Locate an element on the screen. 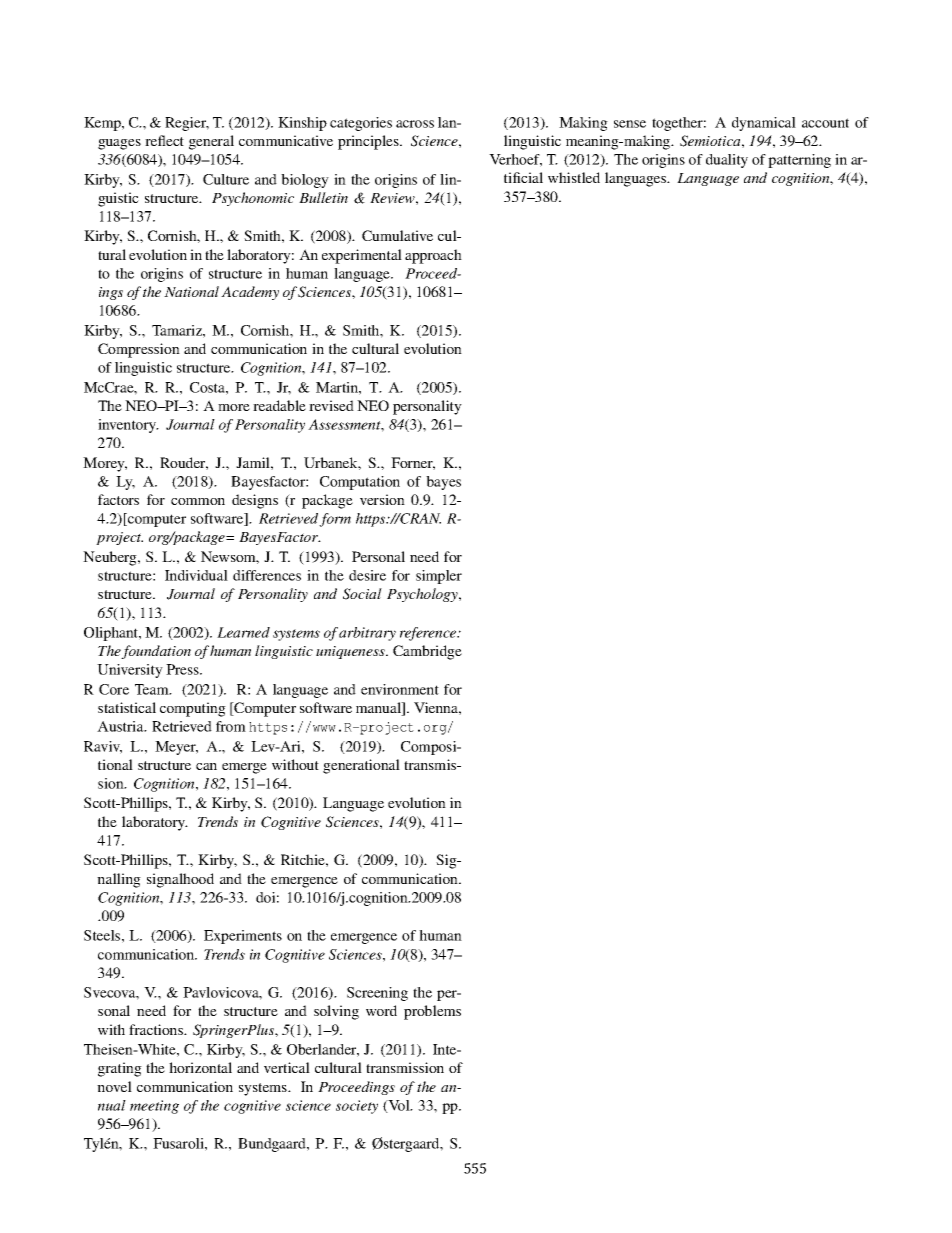 This screenshot has width=952, height=1233. reference is located at coordinates (429, 634).
